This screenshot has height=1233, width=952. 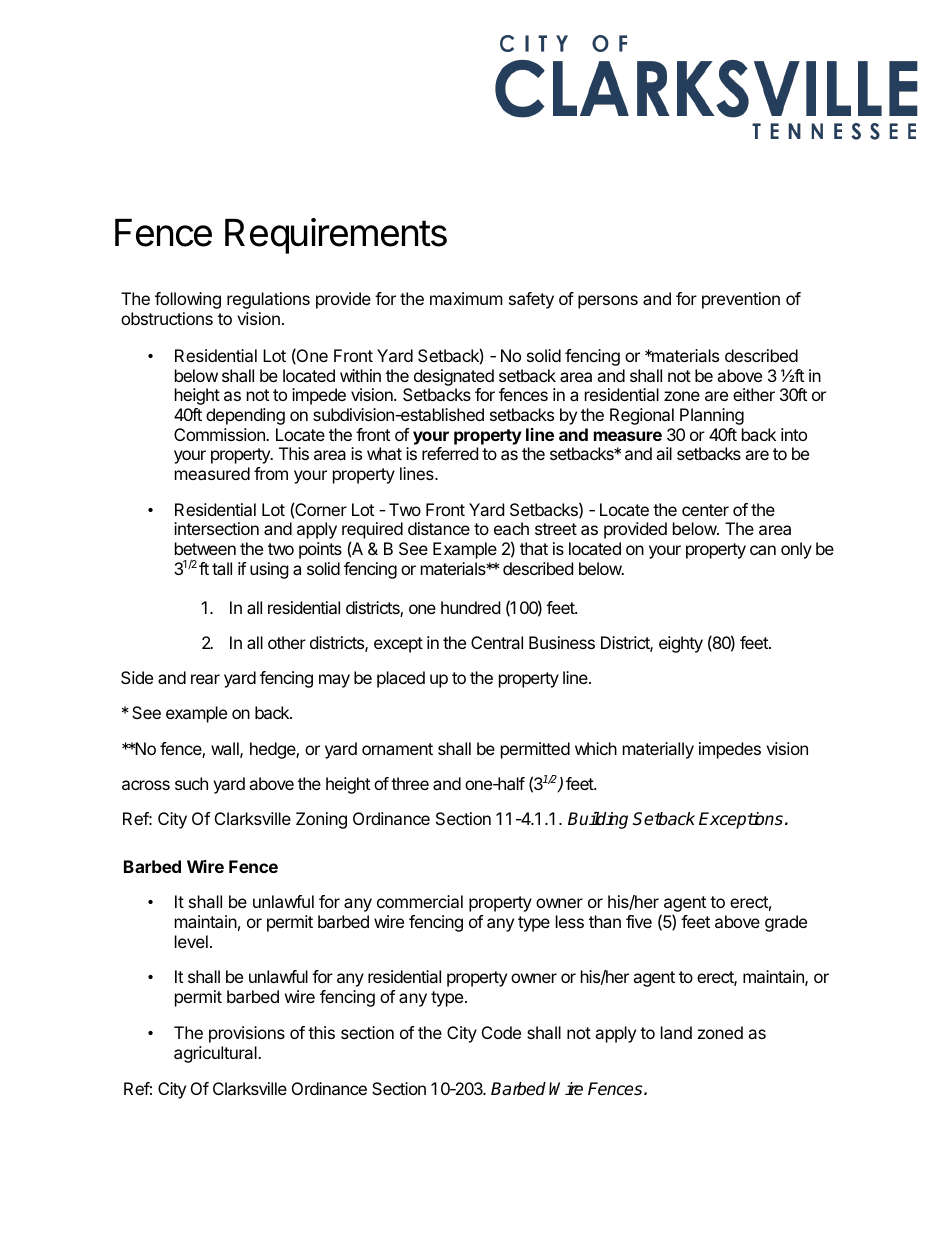 I want to click on following, so click(x=188, y=300).
